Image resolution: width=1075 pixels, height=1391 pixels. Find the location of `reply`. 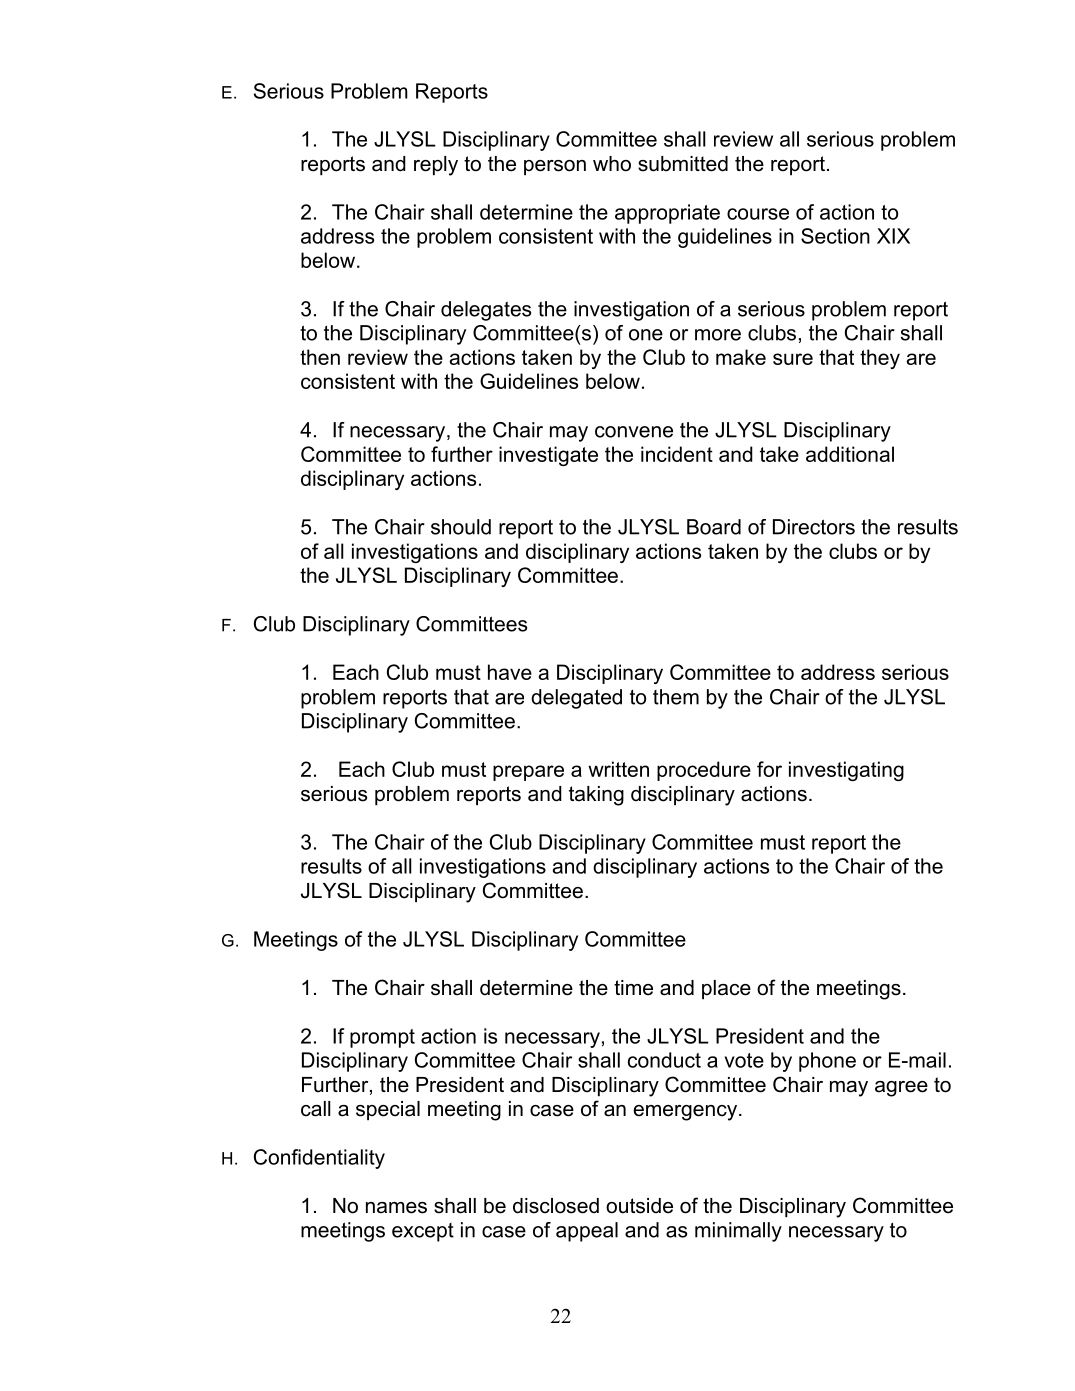

reply is located at coordinates (436, 166).
